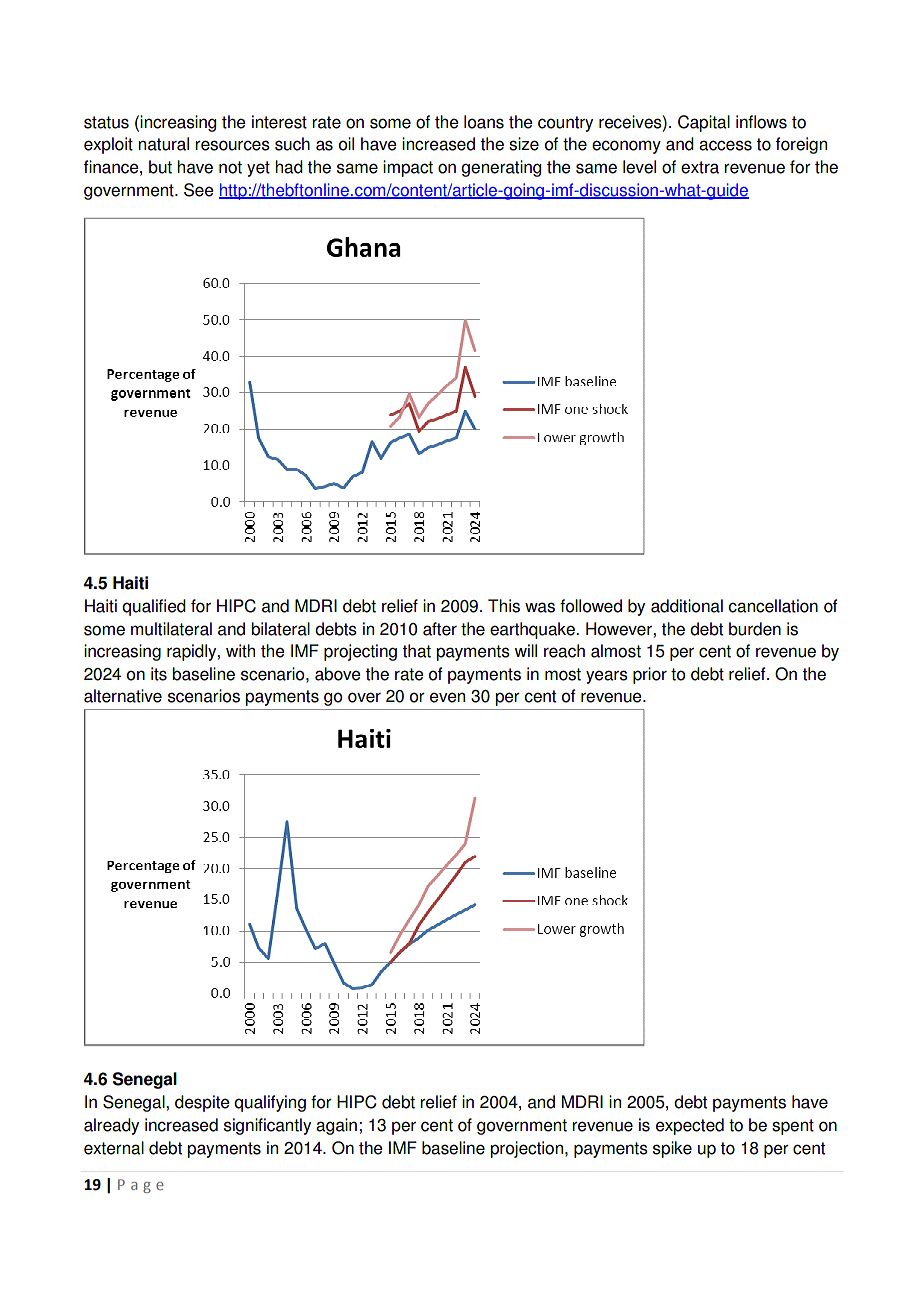 This document has height=1308, width=924. I want to click on despite, so click(202, 1103).
